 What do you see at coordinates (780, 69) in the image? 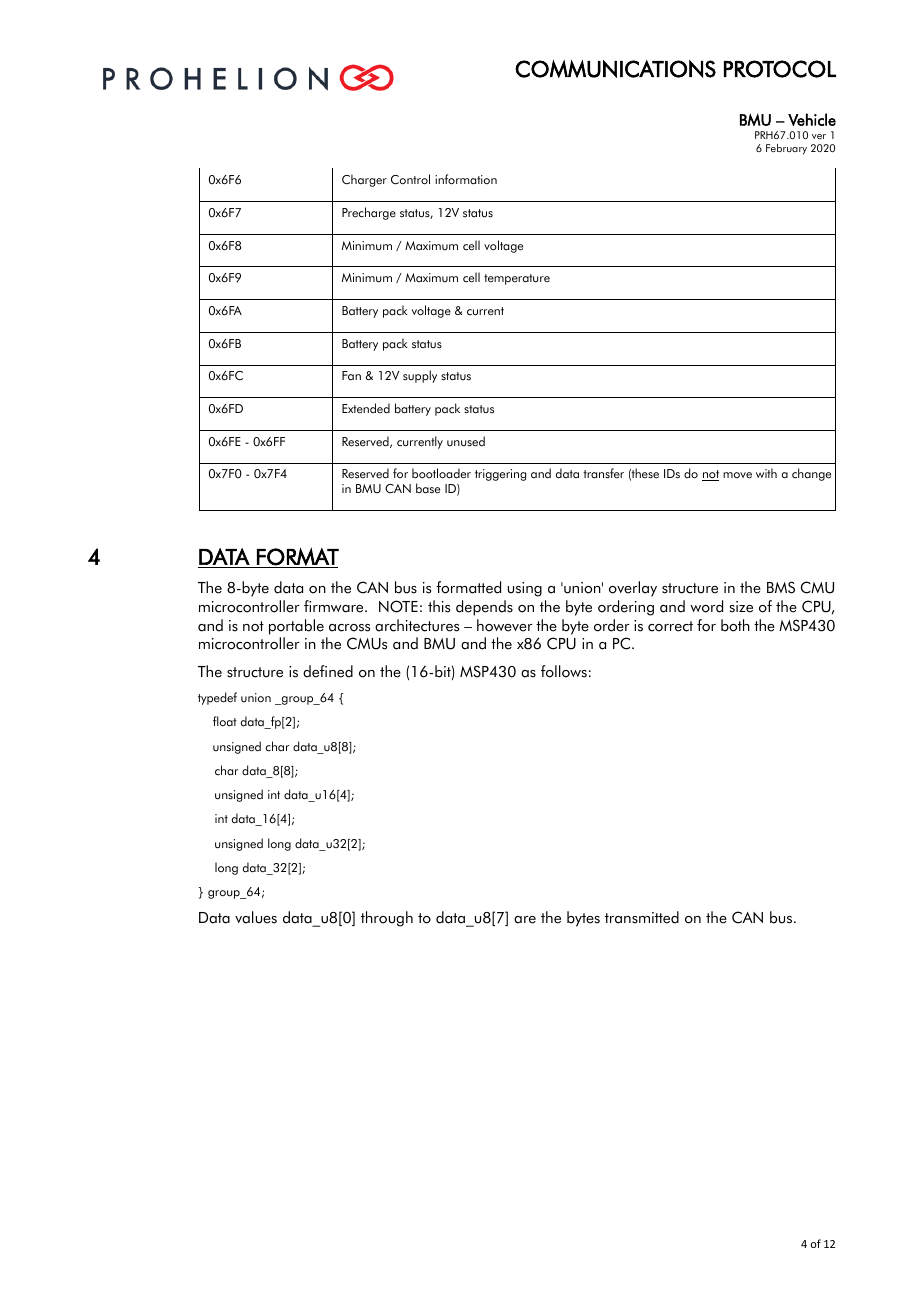
I see `PROTOCOL` at bounding box center [780, 69].
